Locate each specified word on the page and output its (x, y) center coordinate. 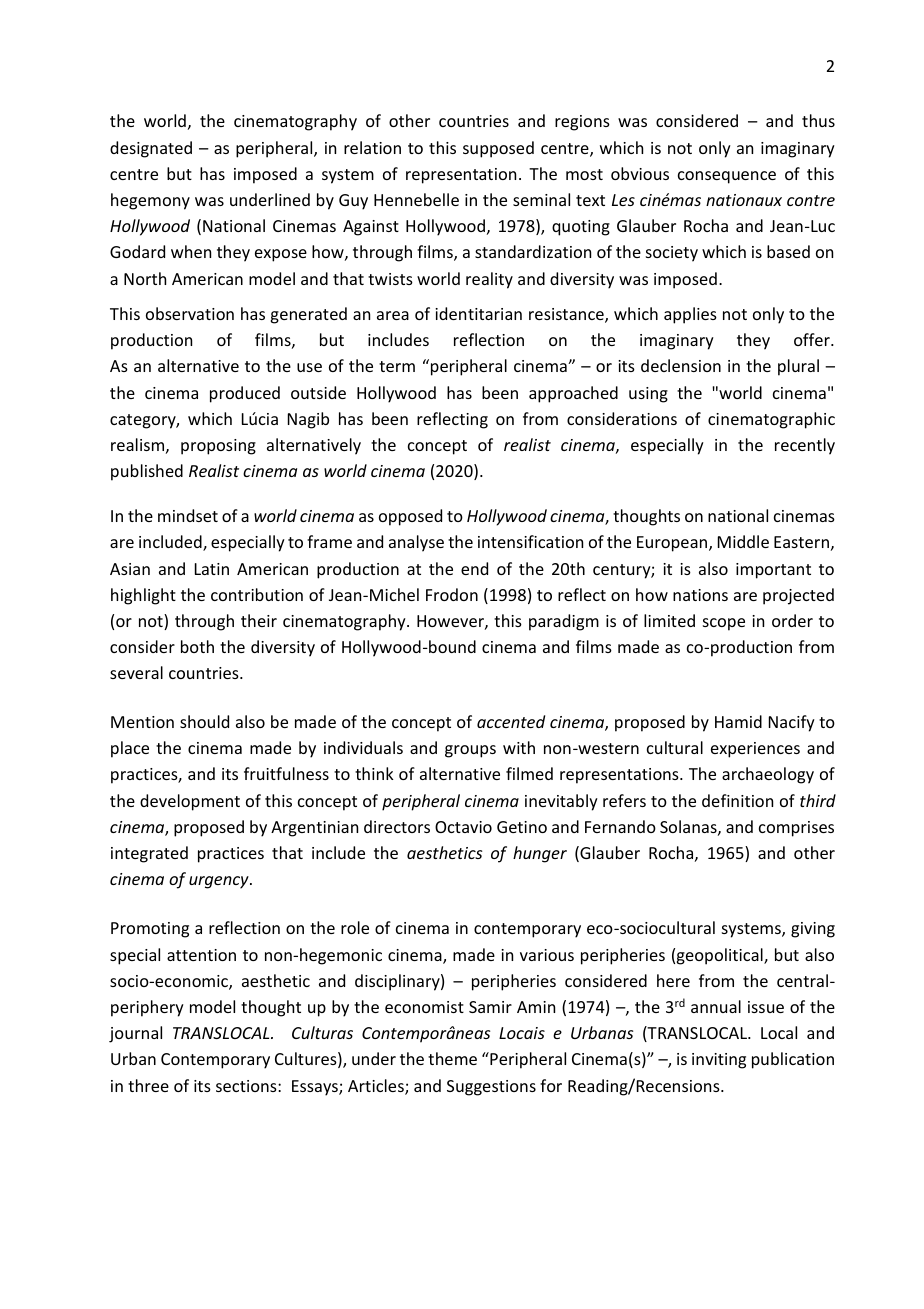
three (148, 1085)
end (474, 568)
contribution (257, 594)
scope (724, 624)
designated (151, 149)
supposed (498, 149)
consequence (727, 177)
